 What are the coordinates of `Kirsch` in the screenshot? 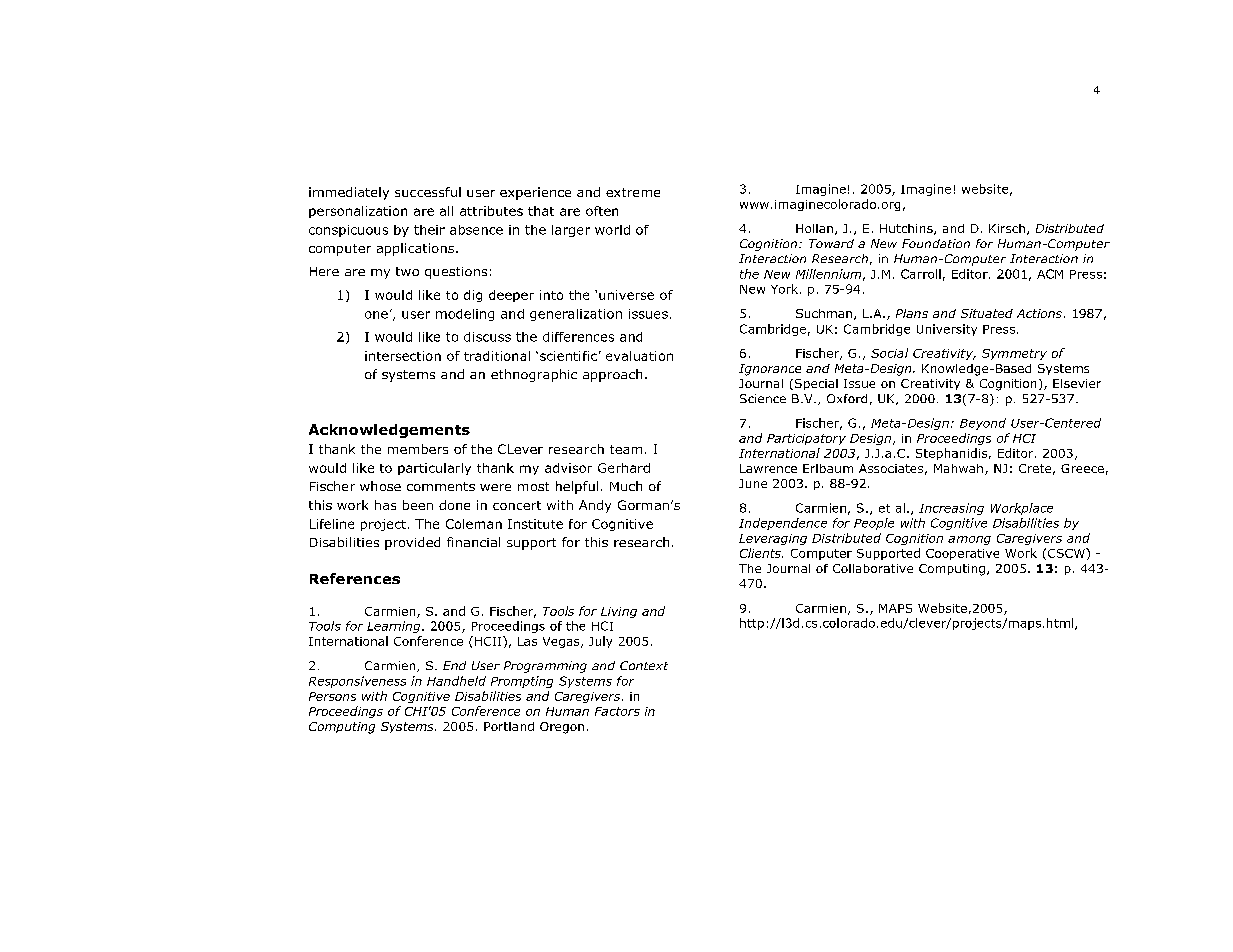 It's located at (1007, 228).
